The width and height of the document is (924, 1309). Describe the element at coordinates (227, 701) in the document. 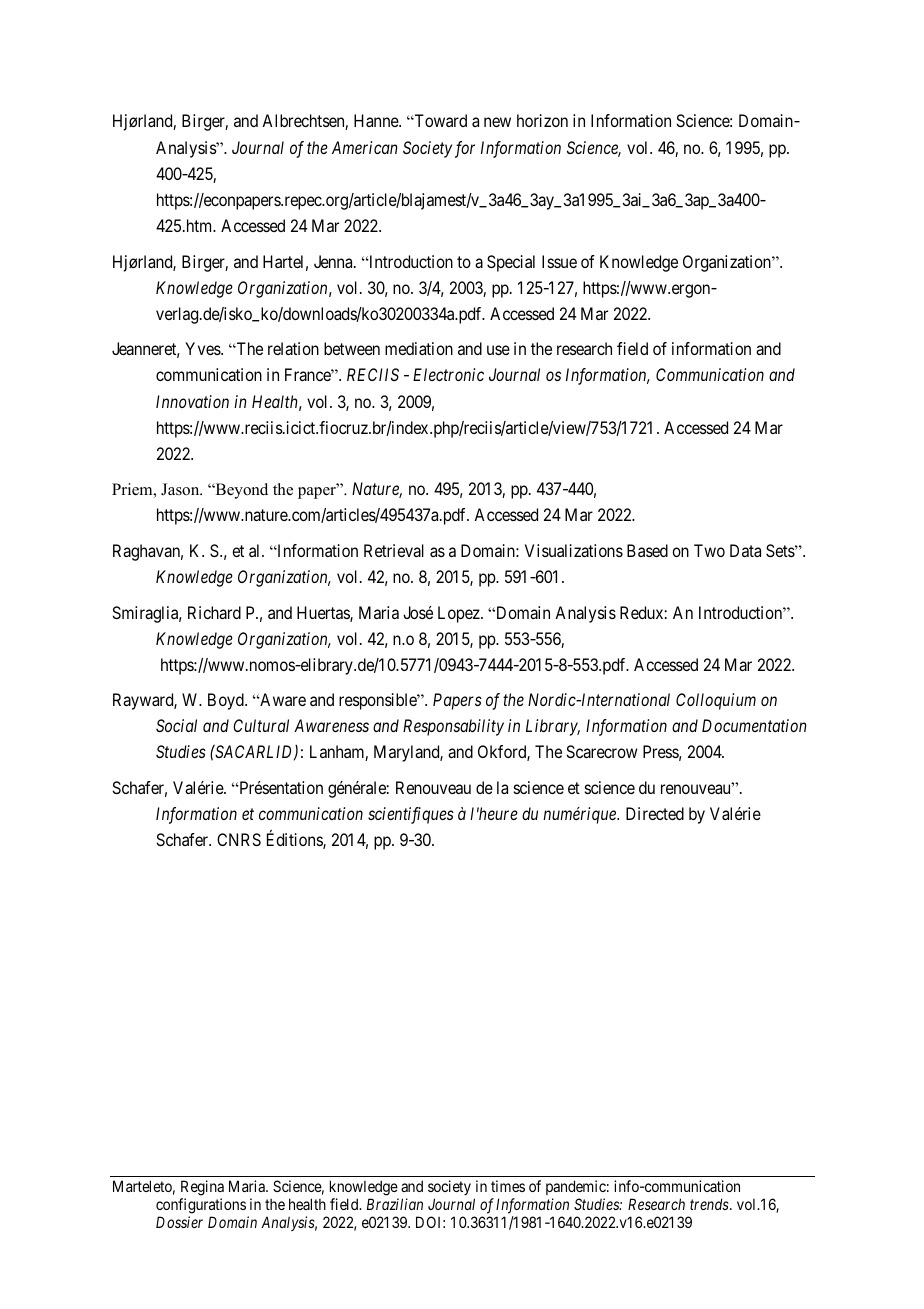

I see `Boyd` at that location.
